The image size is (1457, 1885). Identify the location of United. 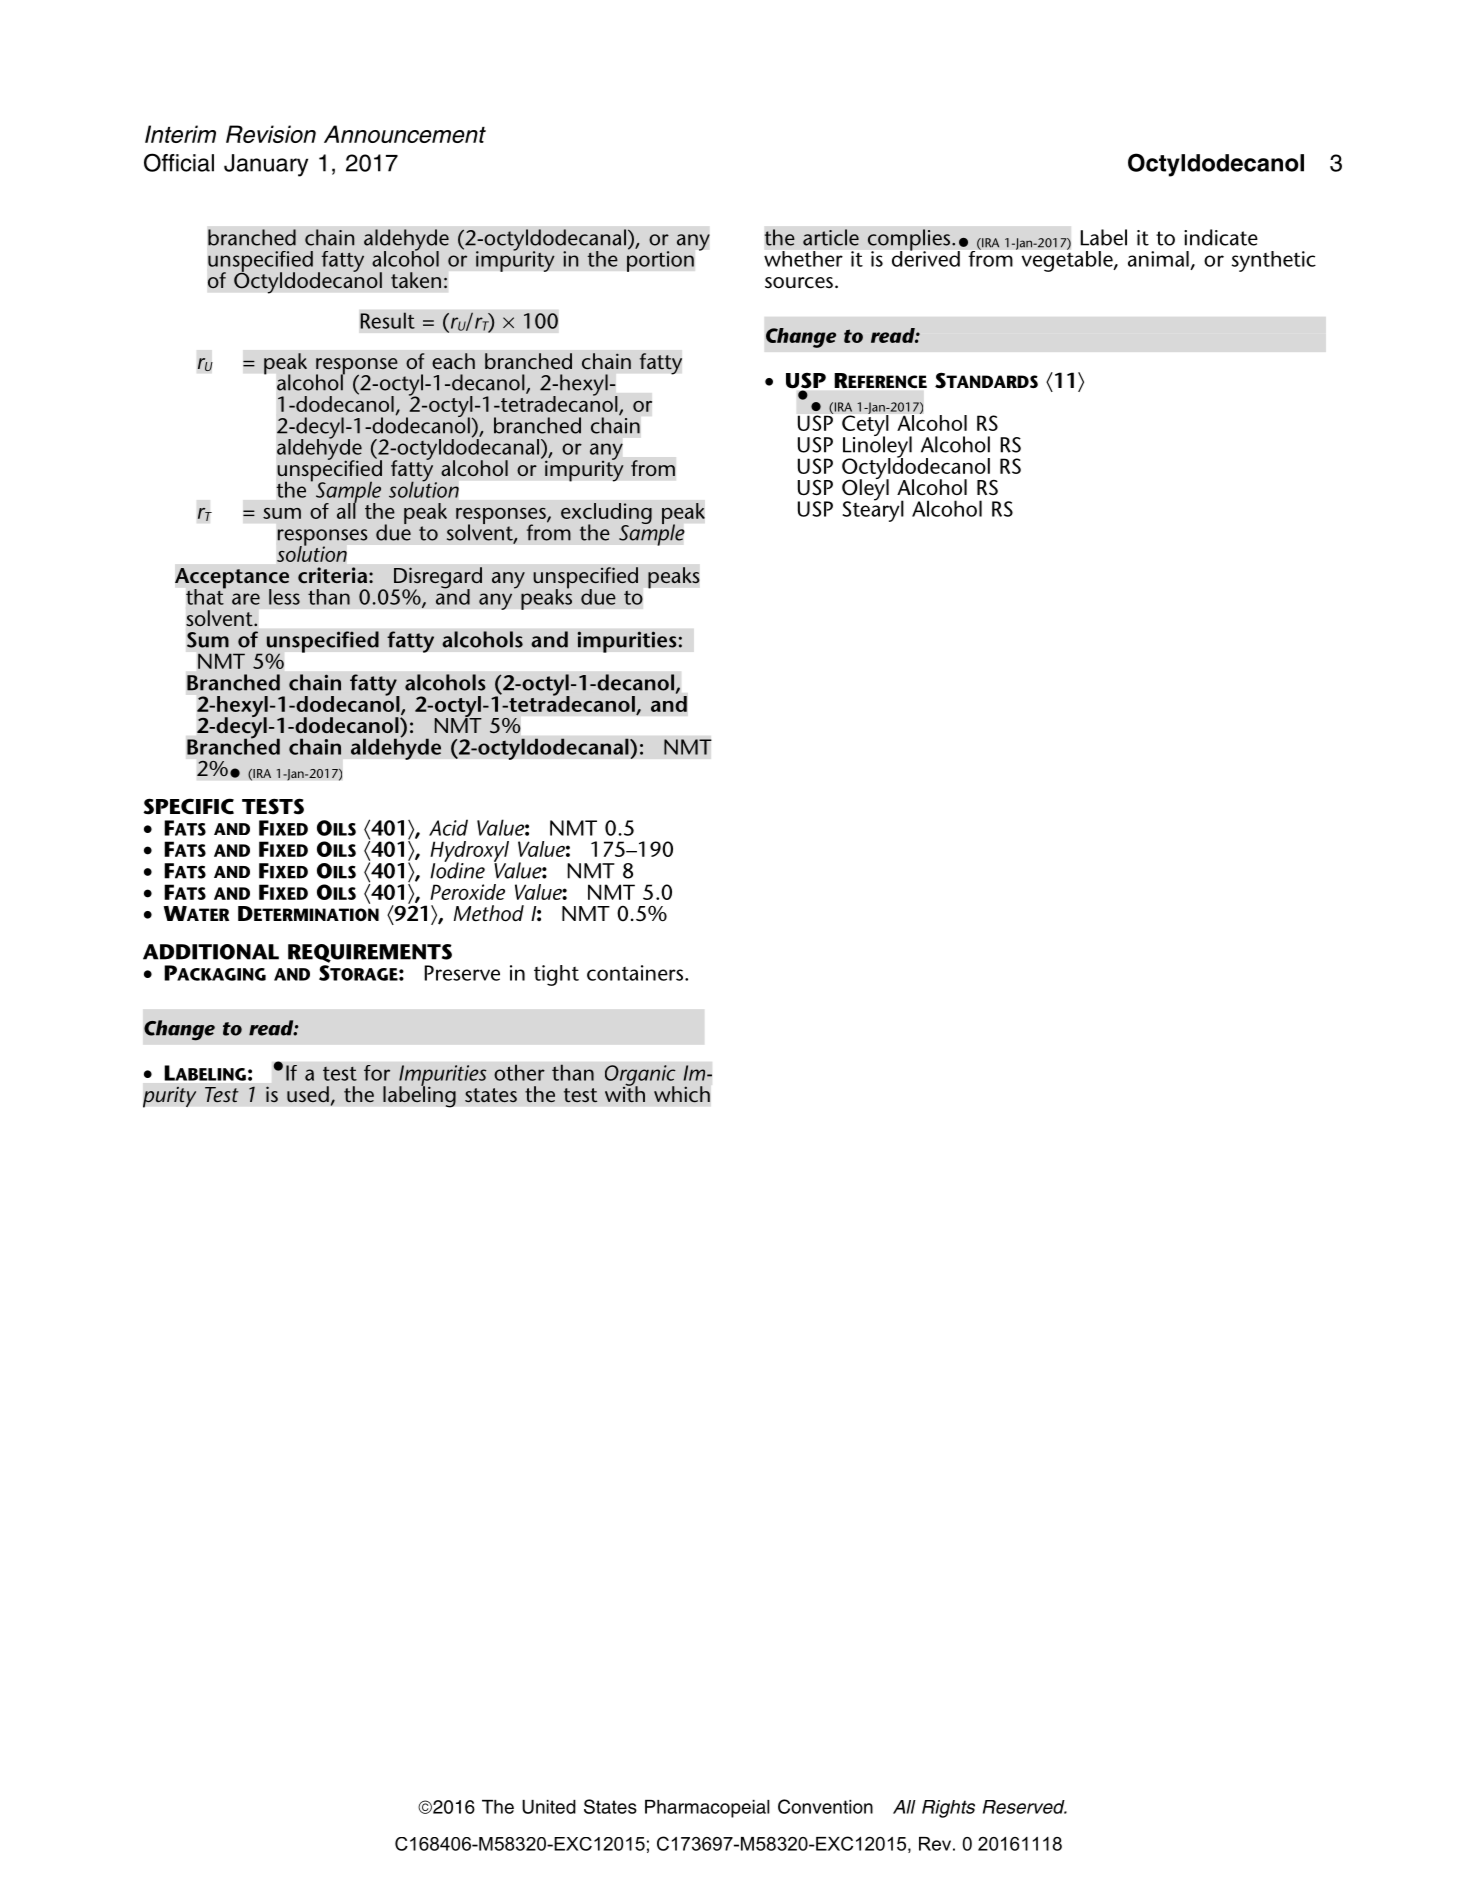
(549, 1807).
